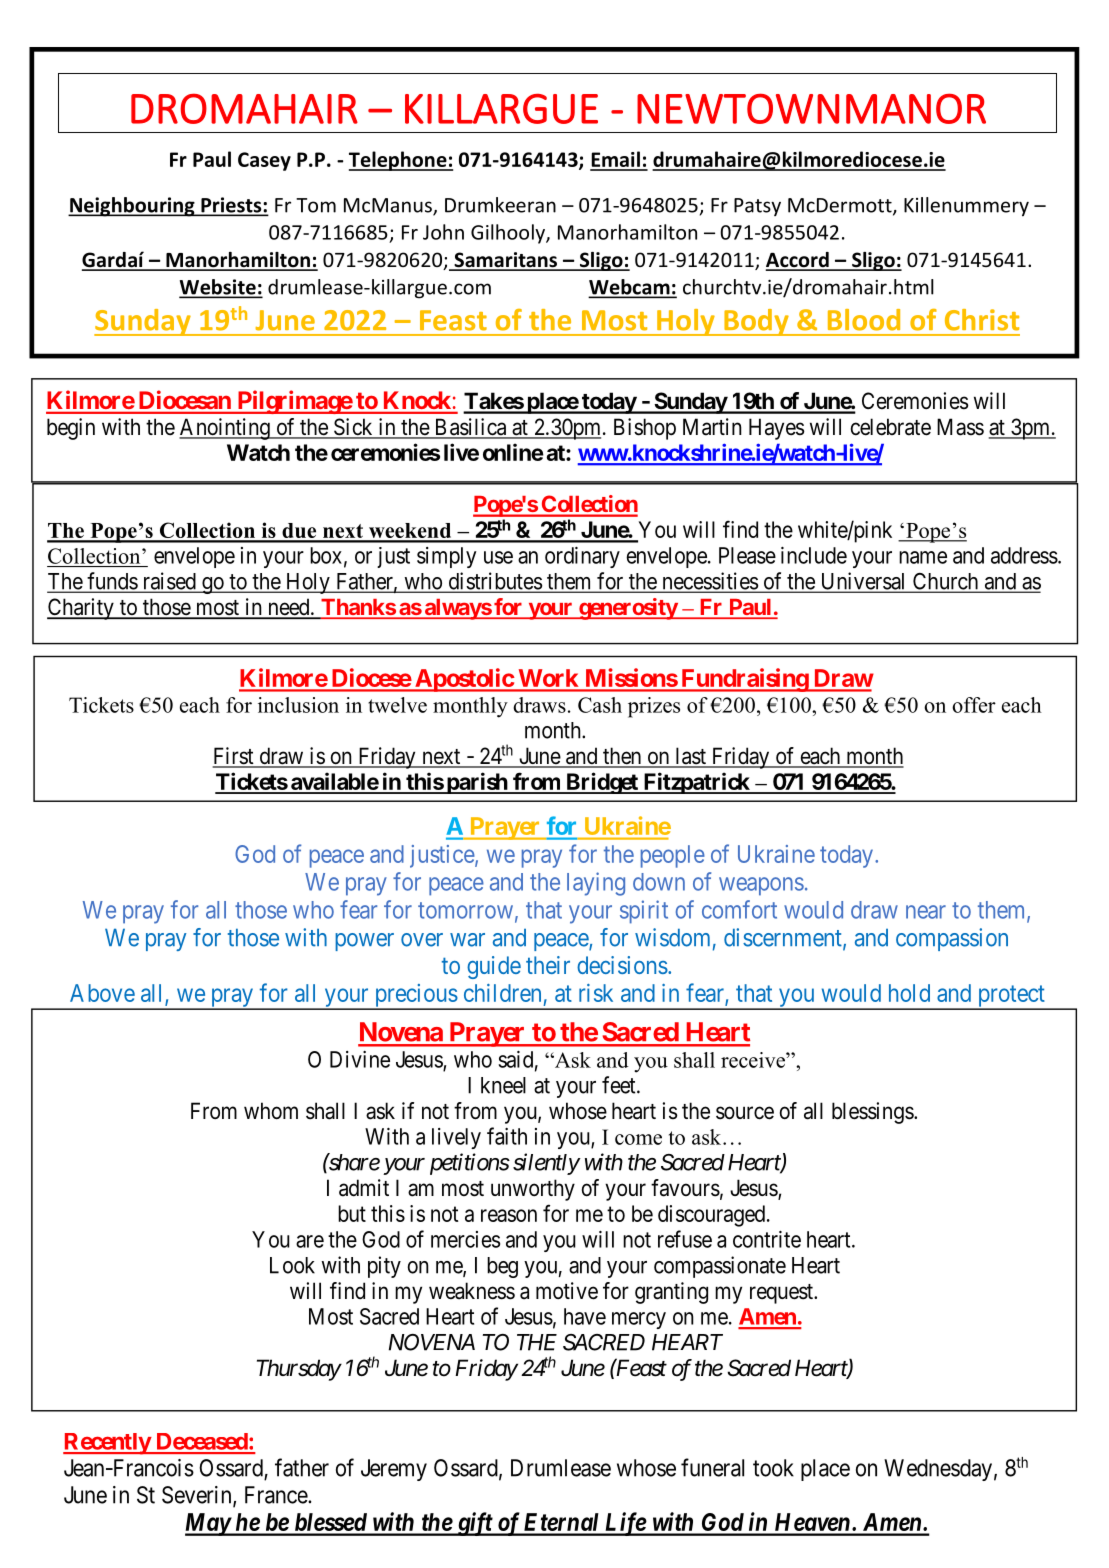  What do you see at coordinates (773, 1468) in the screenshot?
I see `took` at bounding box center [773, 1468].
